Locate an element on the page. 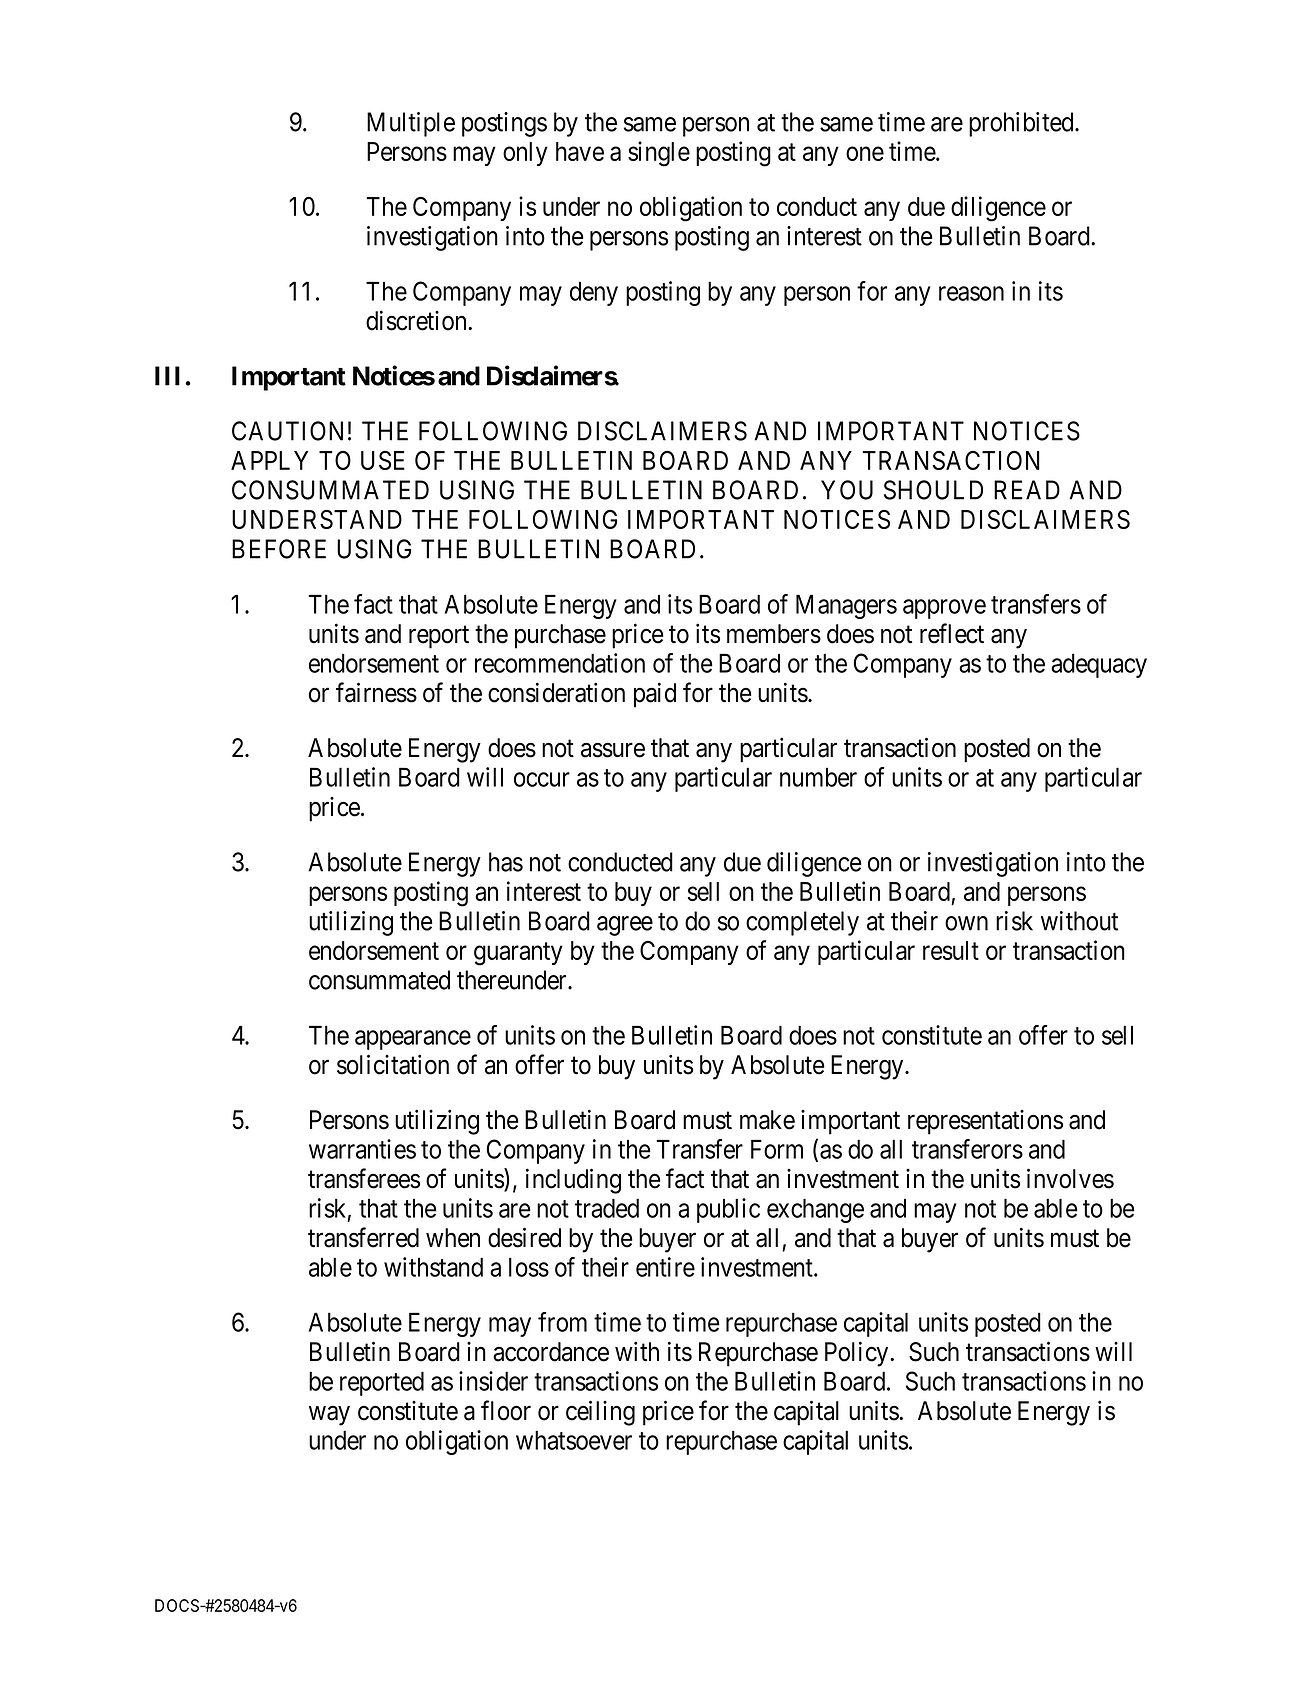  ceiling is located at coordinates (600, 1413).
